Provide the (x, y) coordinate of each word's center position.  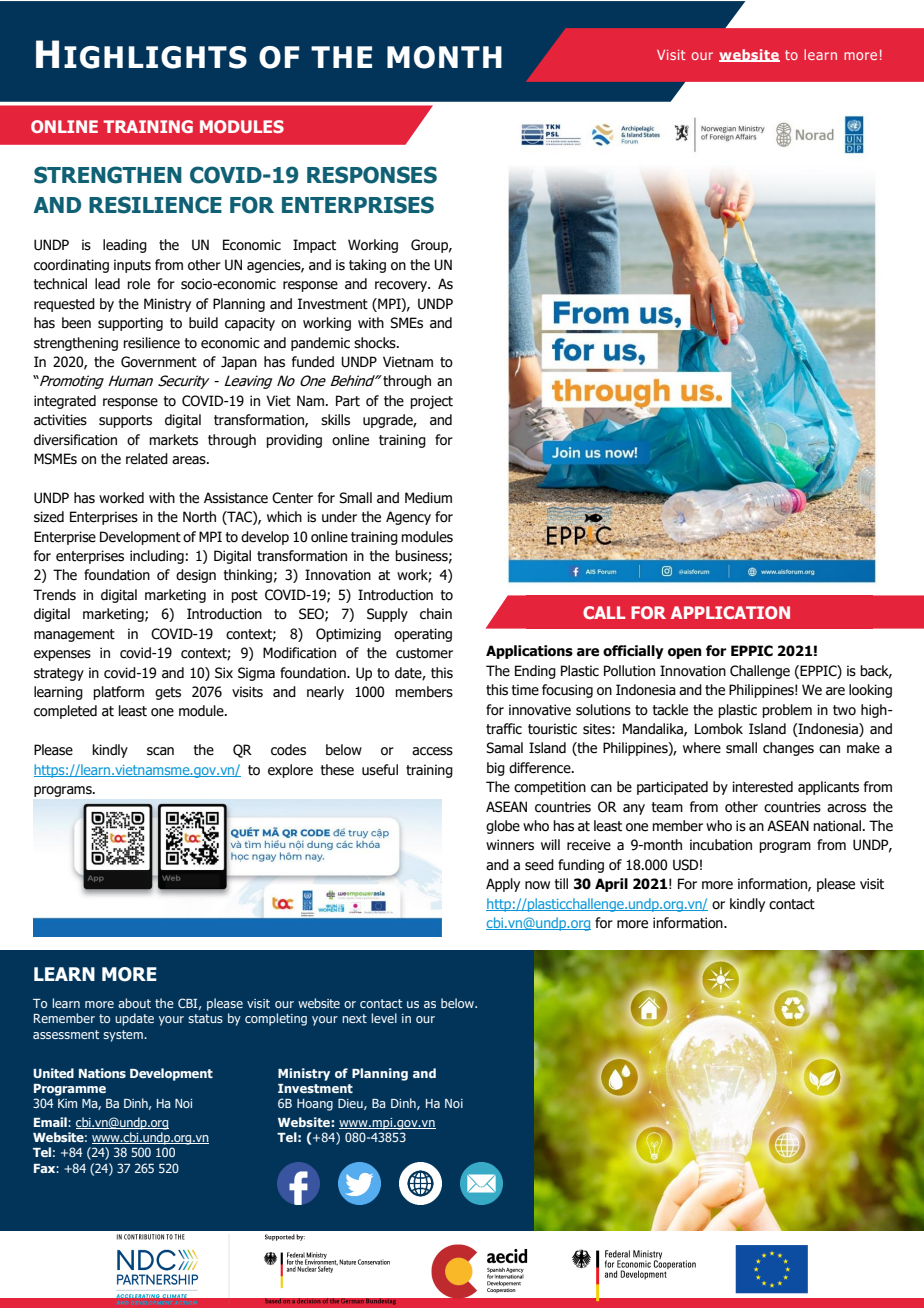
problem (787, 711)
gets (168, 693)
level (384, 1018)
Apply (503, 885)
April (611, 885)
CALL (604, 612)
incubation (721, 845)
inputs (132, 266)
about (134, 1003)
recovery (402, 286)
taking (367, 266)
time (525, 690)
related (147, 459)
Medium (428, 498)
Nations (102, 1073)
